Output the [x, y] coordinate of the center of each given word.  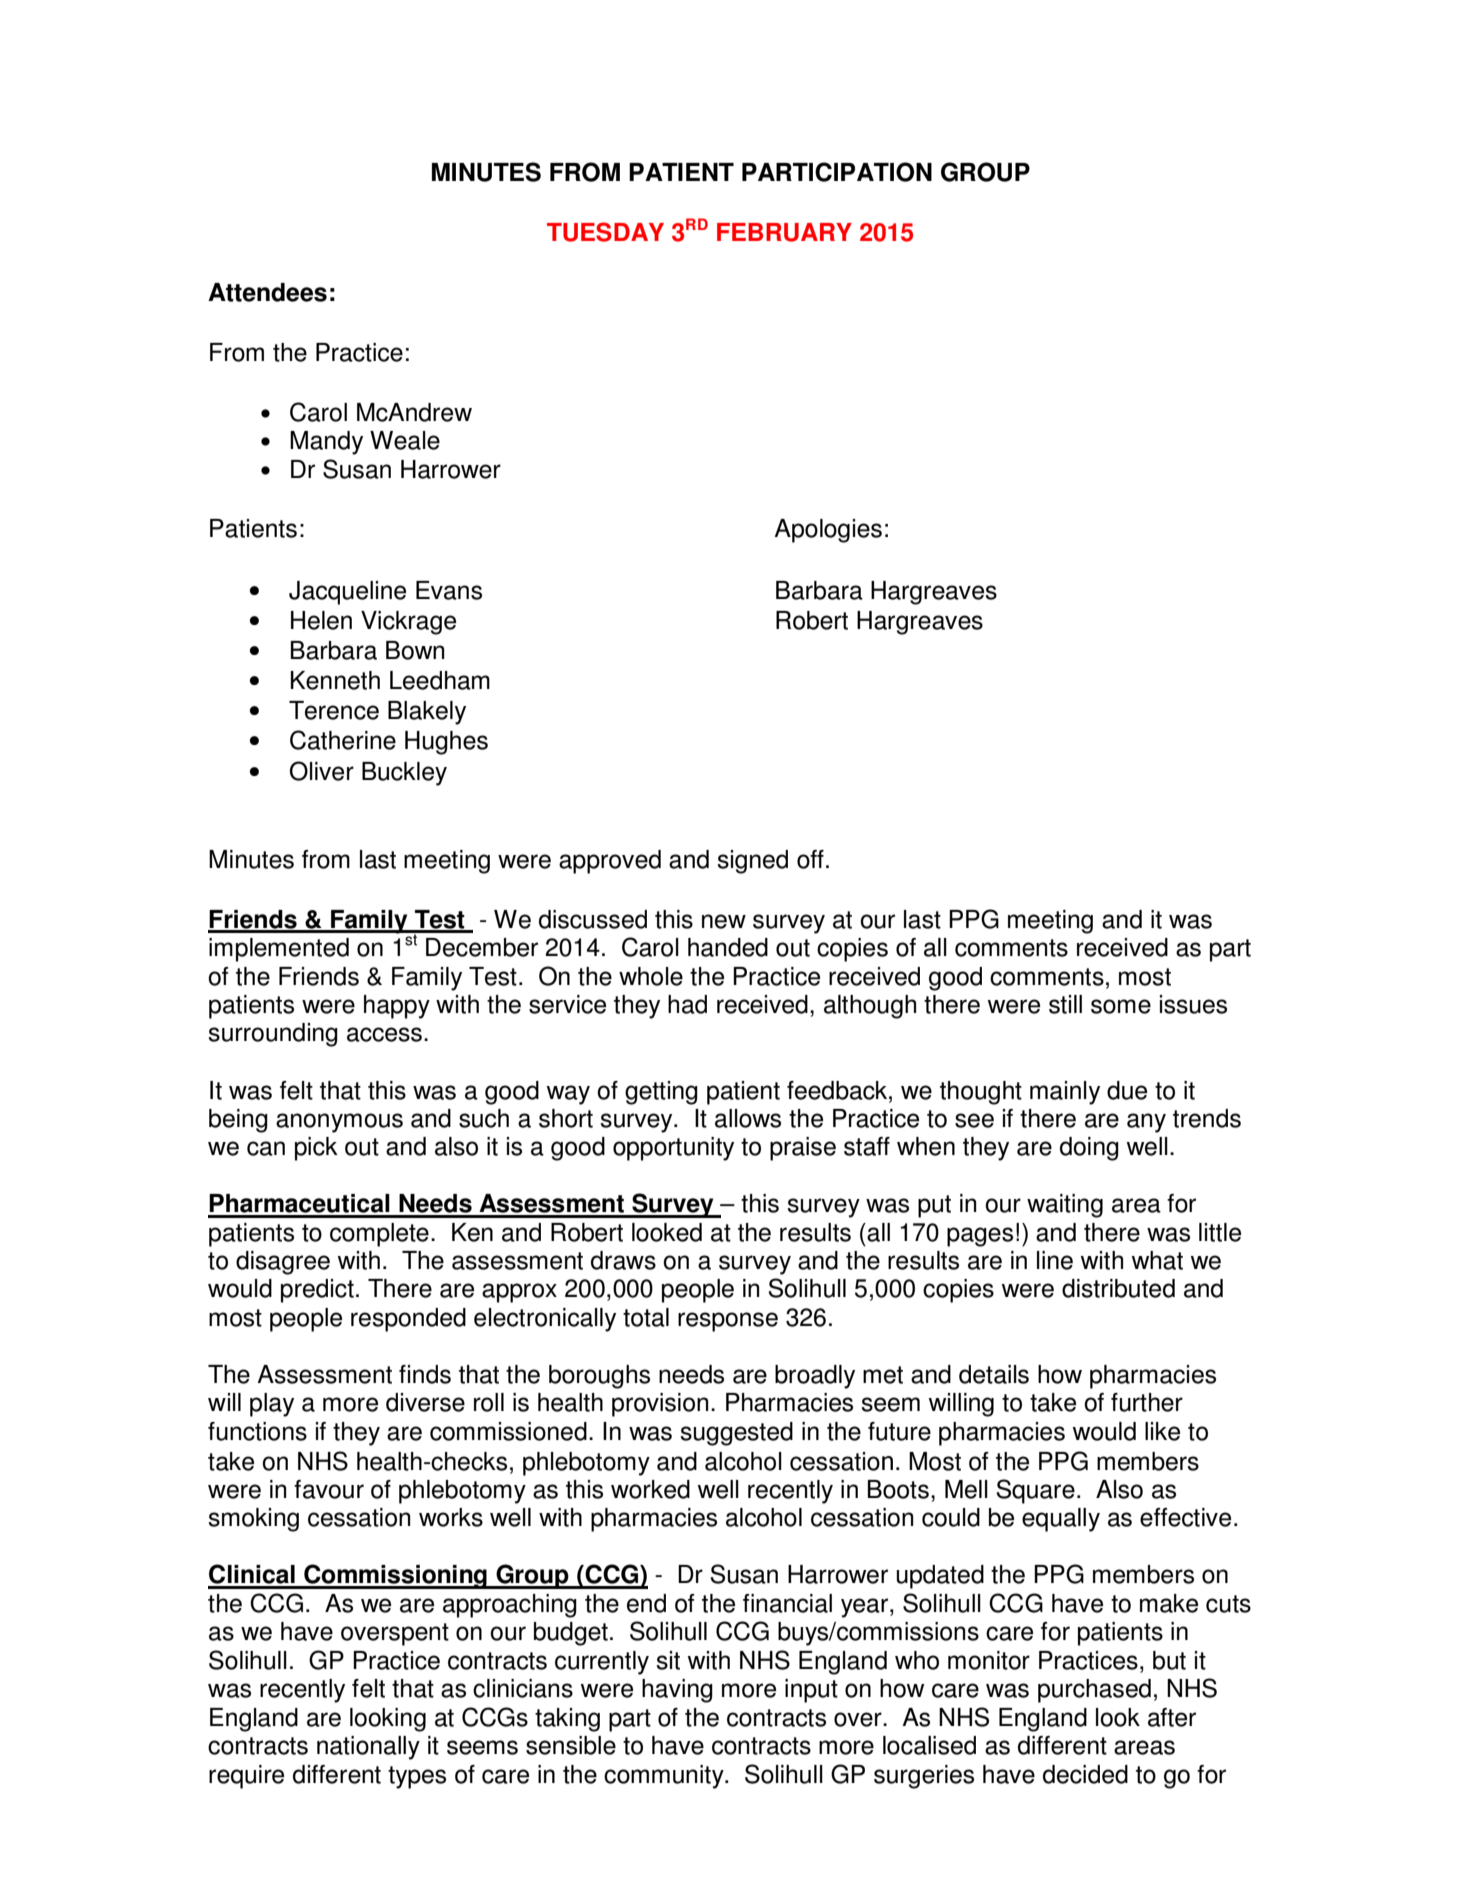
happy [397, 1007]
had [687, 1004]
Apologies [828, 531]
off [810, 859]
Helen [321, 620]
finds [425, 1374]
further [1147, 1402]
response [728, 1322]
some [1121, 1006]
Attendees [267, 292]
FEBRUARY [784, 232]
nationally [368, 1748]
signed [752, 862]
